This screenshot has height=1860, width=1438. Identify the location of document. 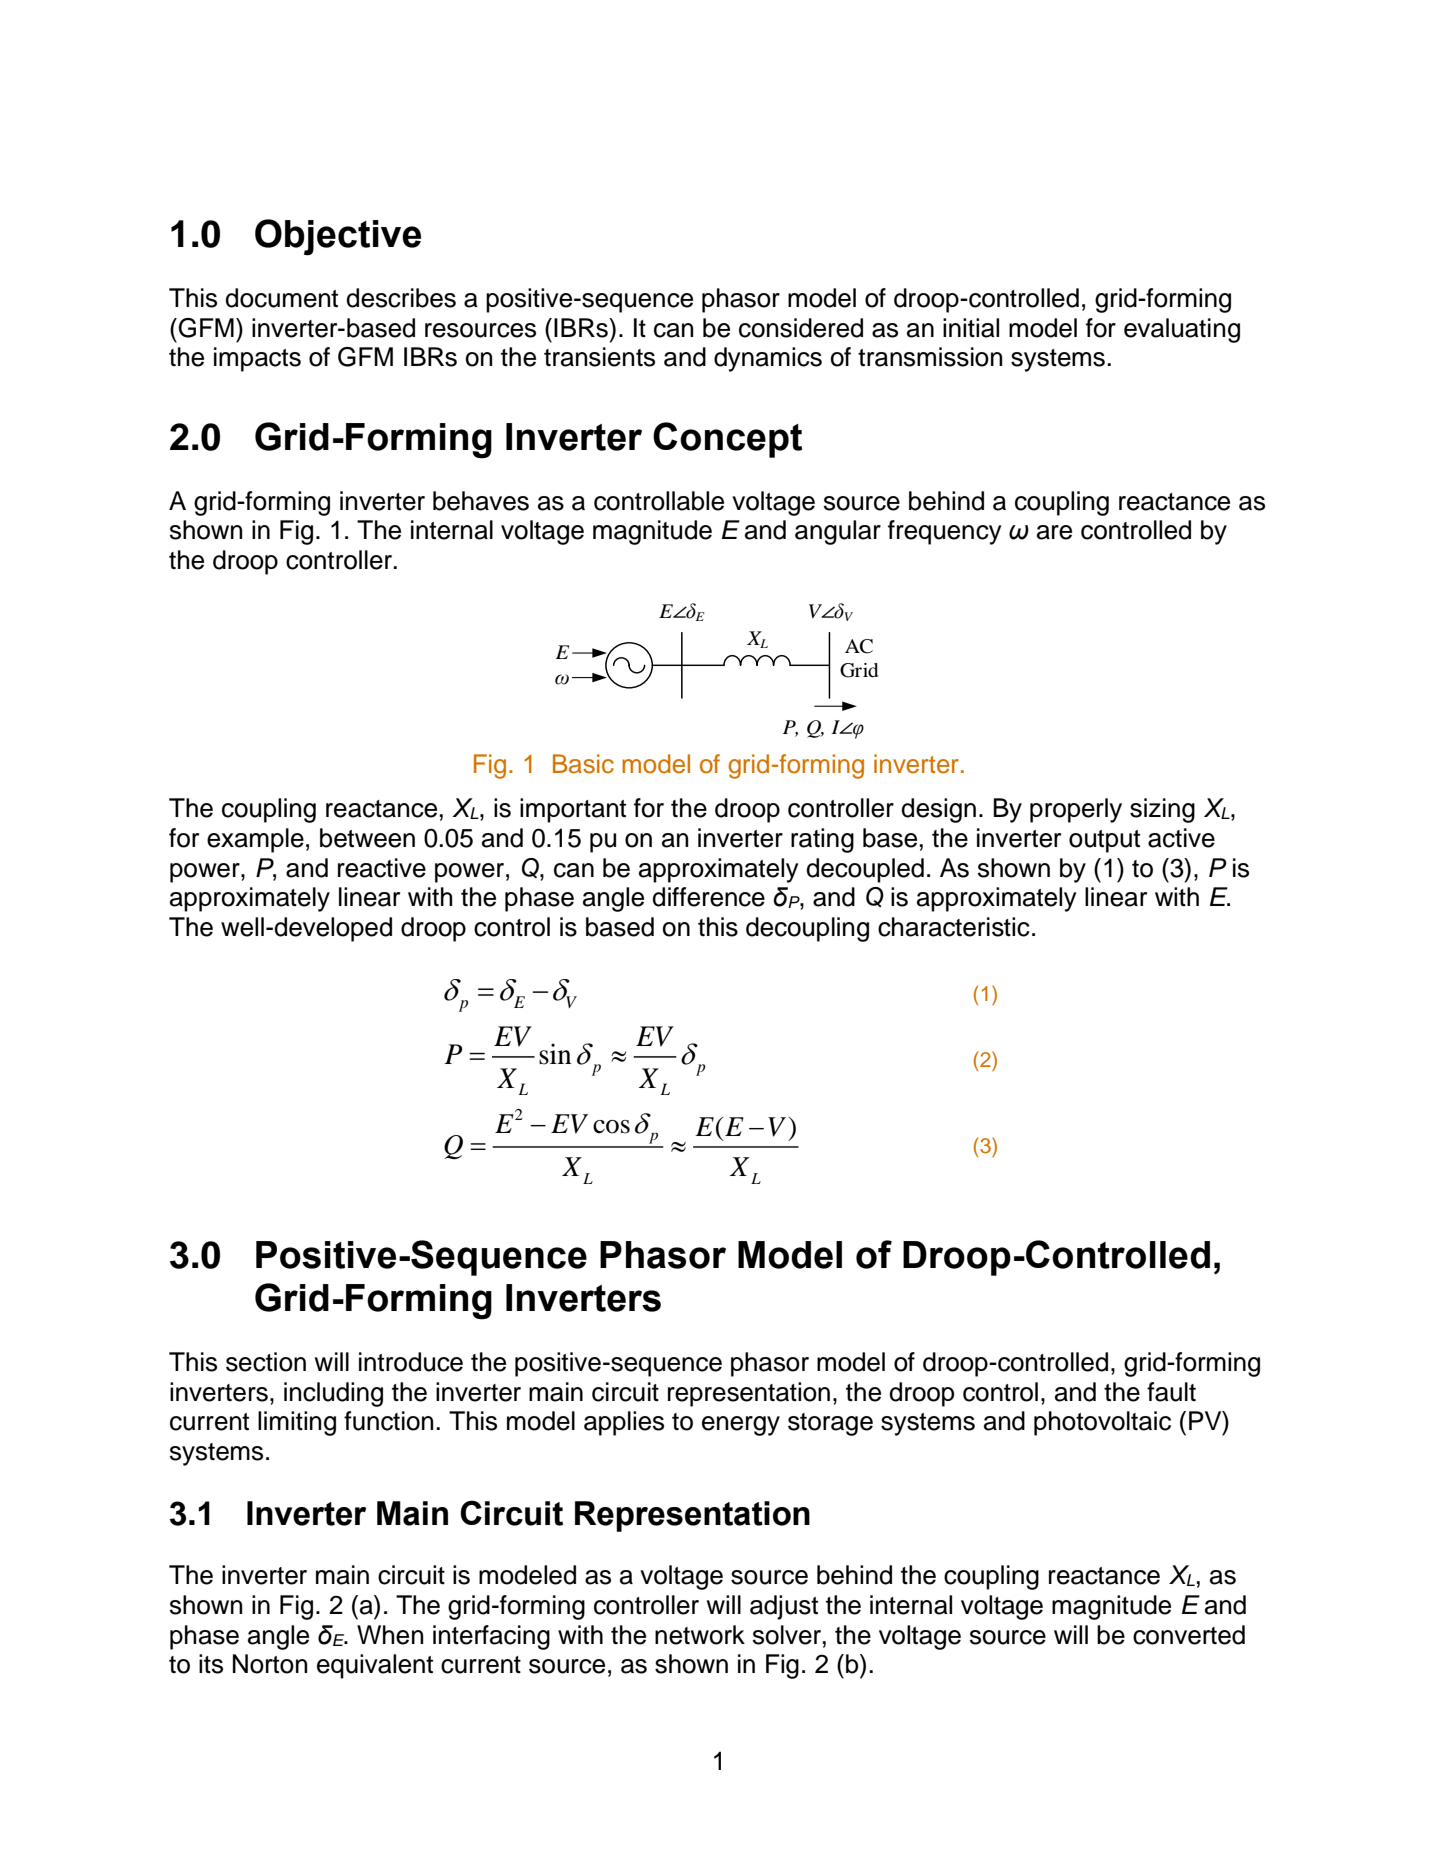
(281, 298).
